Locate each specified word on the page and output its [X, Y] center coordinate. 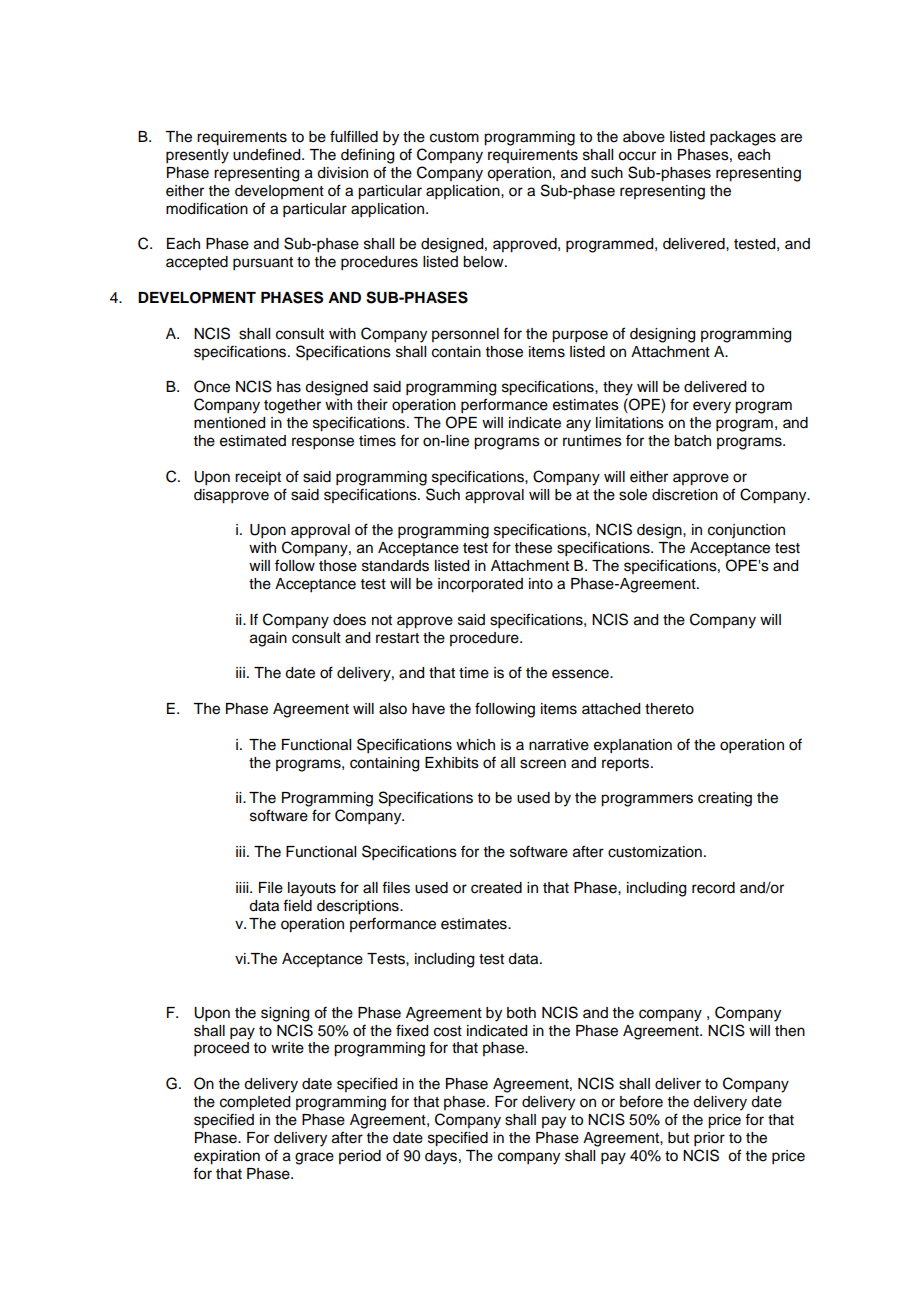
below [484, 262]
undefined [268, 154]
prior [709, 1139]
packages [743, 138]
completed [255, 1103]
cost [448, 1031]
